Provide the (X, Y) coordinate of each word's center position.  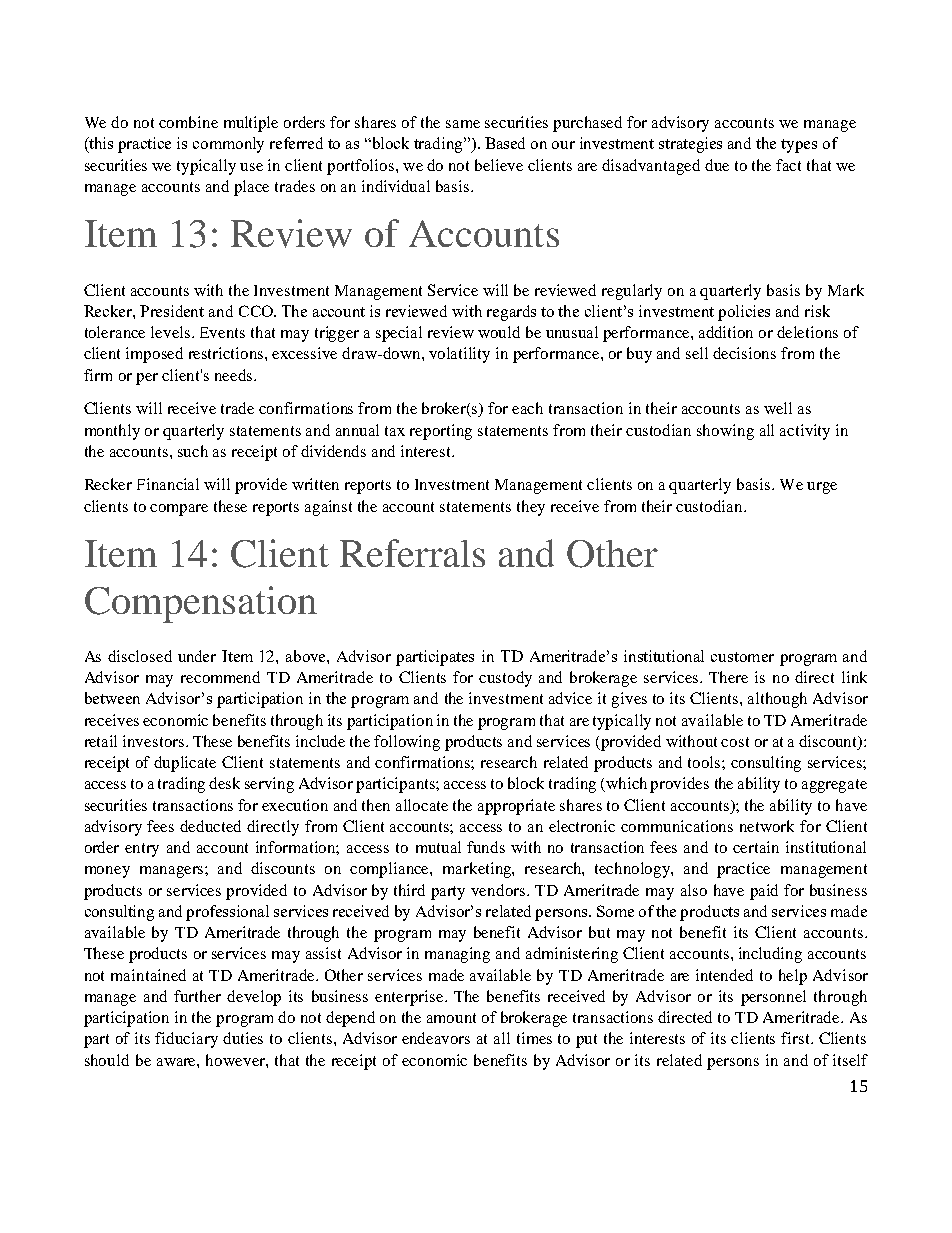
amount (451, 1018)
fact (788, 165)
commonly (228, 145)
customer (742, 657)
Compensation (201, 604)
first (796, 1038)
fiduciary (186, 1040)
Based (505, 143)
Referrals (412, 553)
